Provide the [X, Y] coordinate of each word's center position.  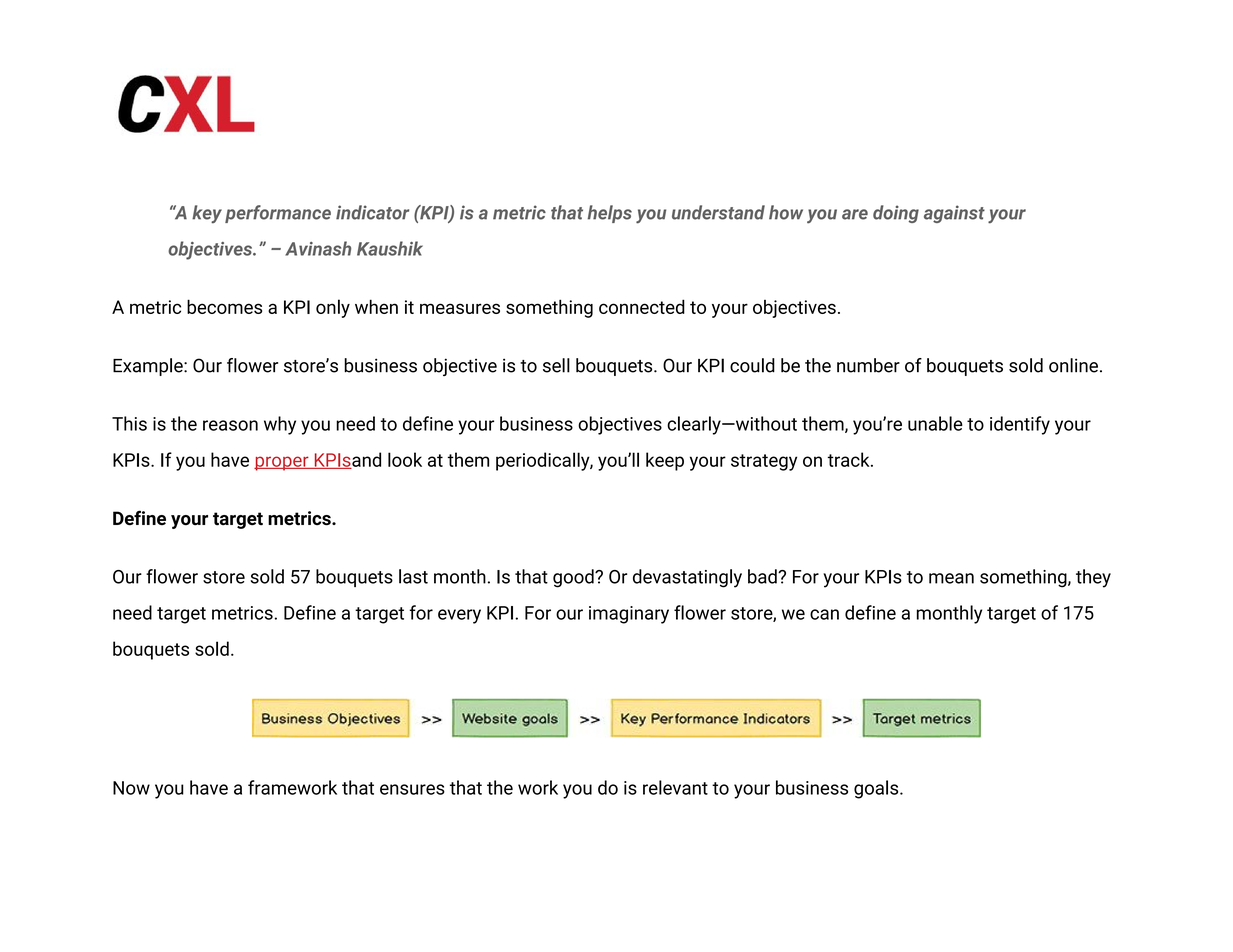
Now [131, 788]
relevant [675, 787]
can [824, 614]
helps [609, 214]
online [1073, 365]
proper [282, 463]
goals [877, 789]
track [850, 459]
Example [149, 367]
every [459, 616]
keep [665, 461]
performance [278, 214]
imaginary [629, 615]
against [954, 214]
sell [556, 365]
